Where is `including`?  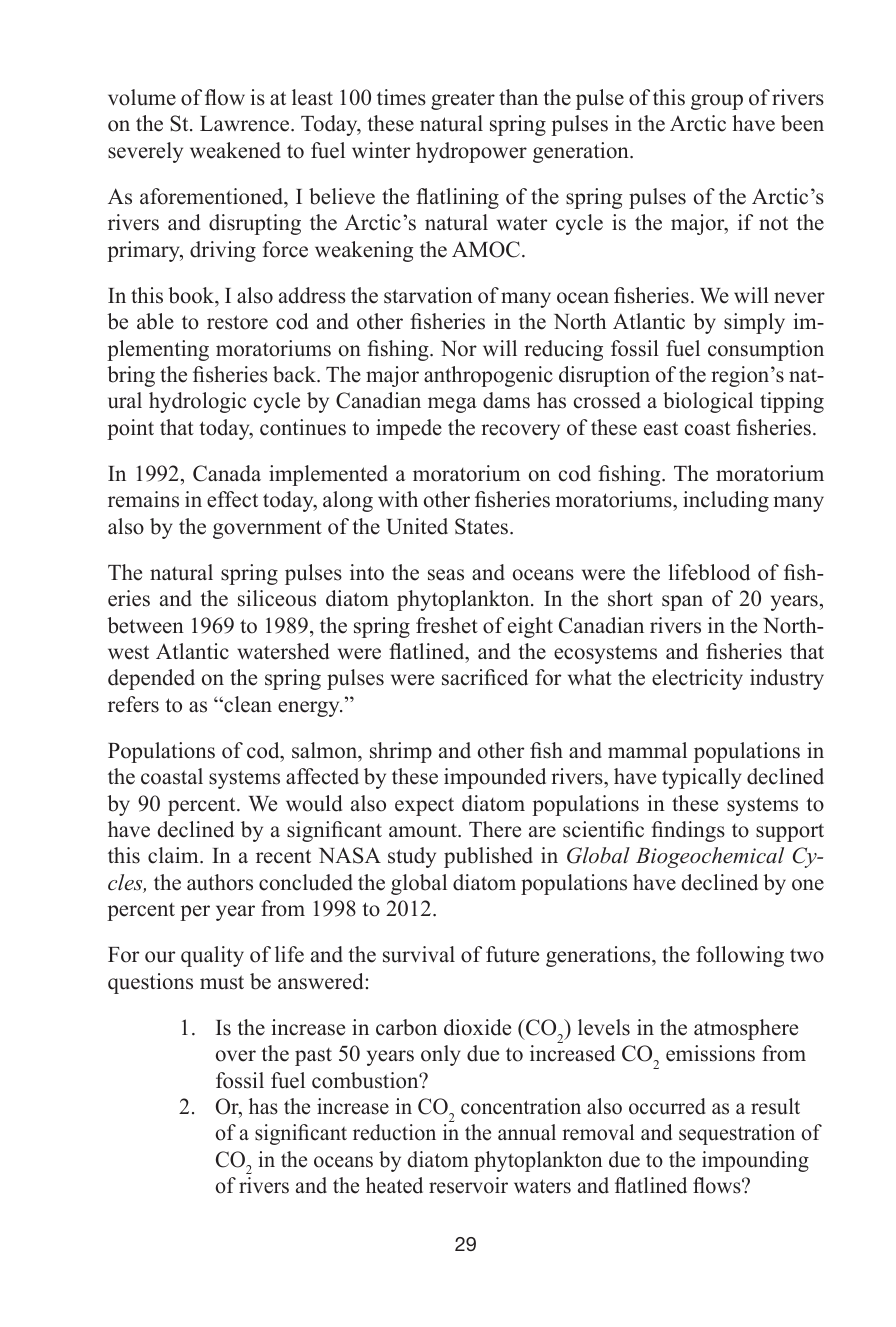
including is located at coordinates (726, 501).
